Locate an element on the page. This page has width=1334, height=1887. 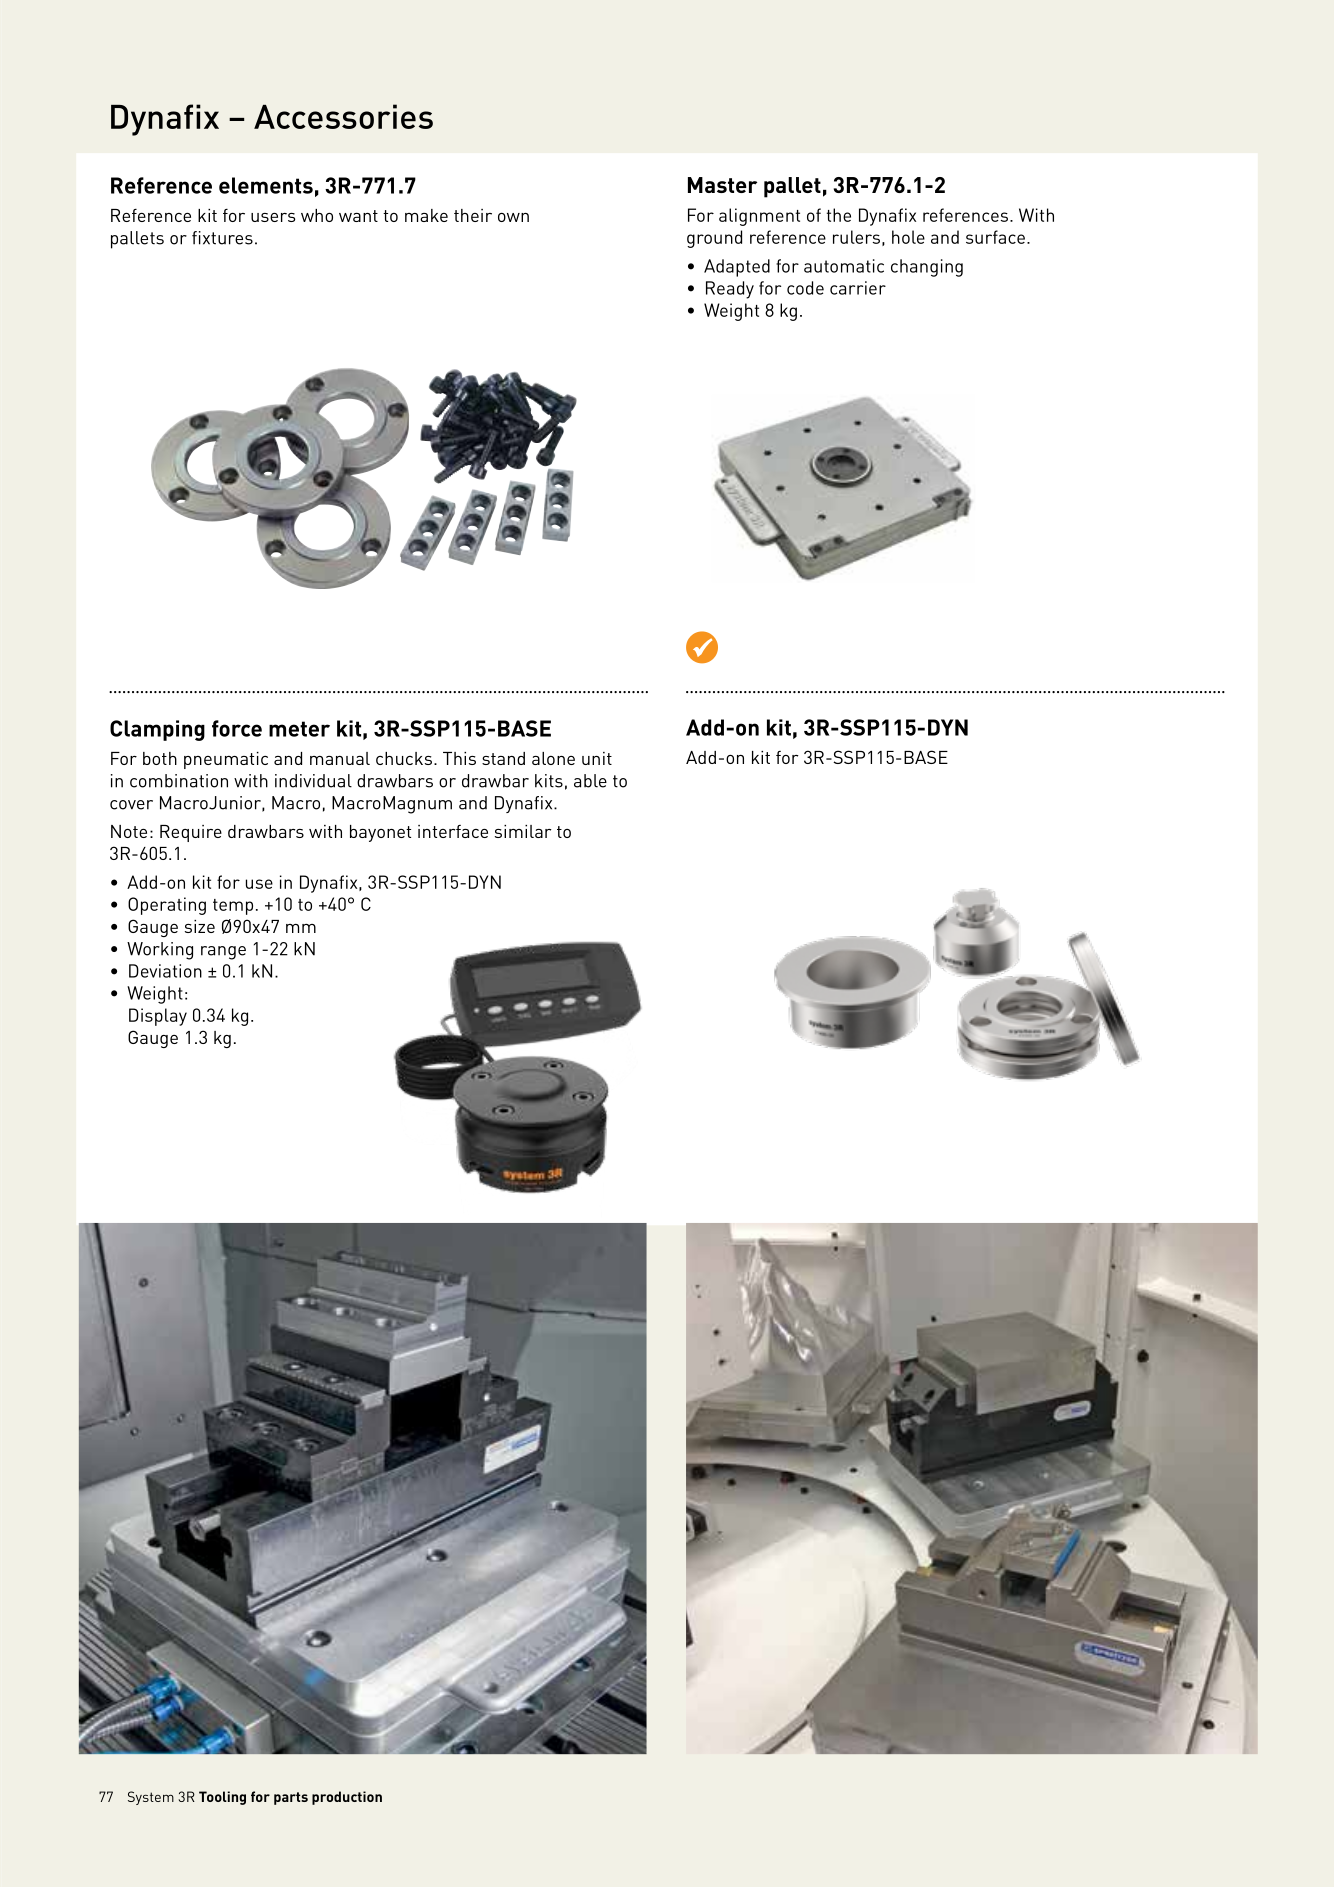
own is located at coordinates (513, 217).
